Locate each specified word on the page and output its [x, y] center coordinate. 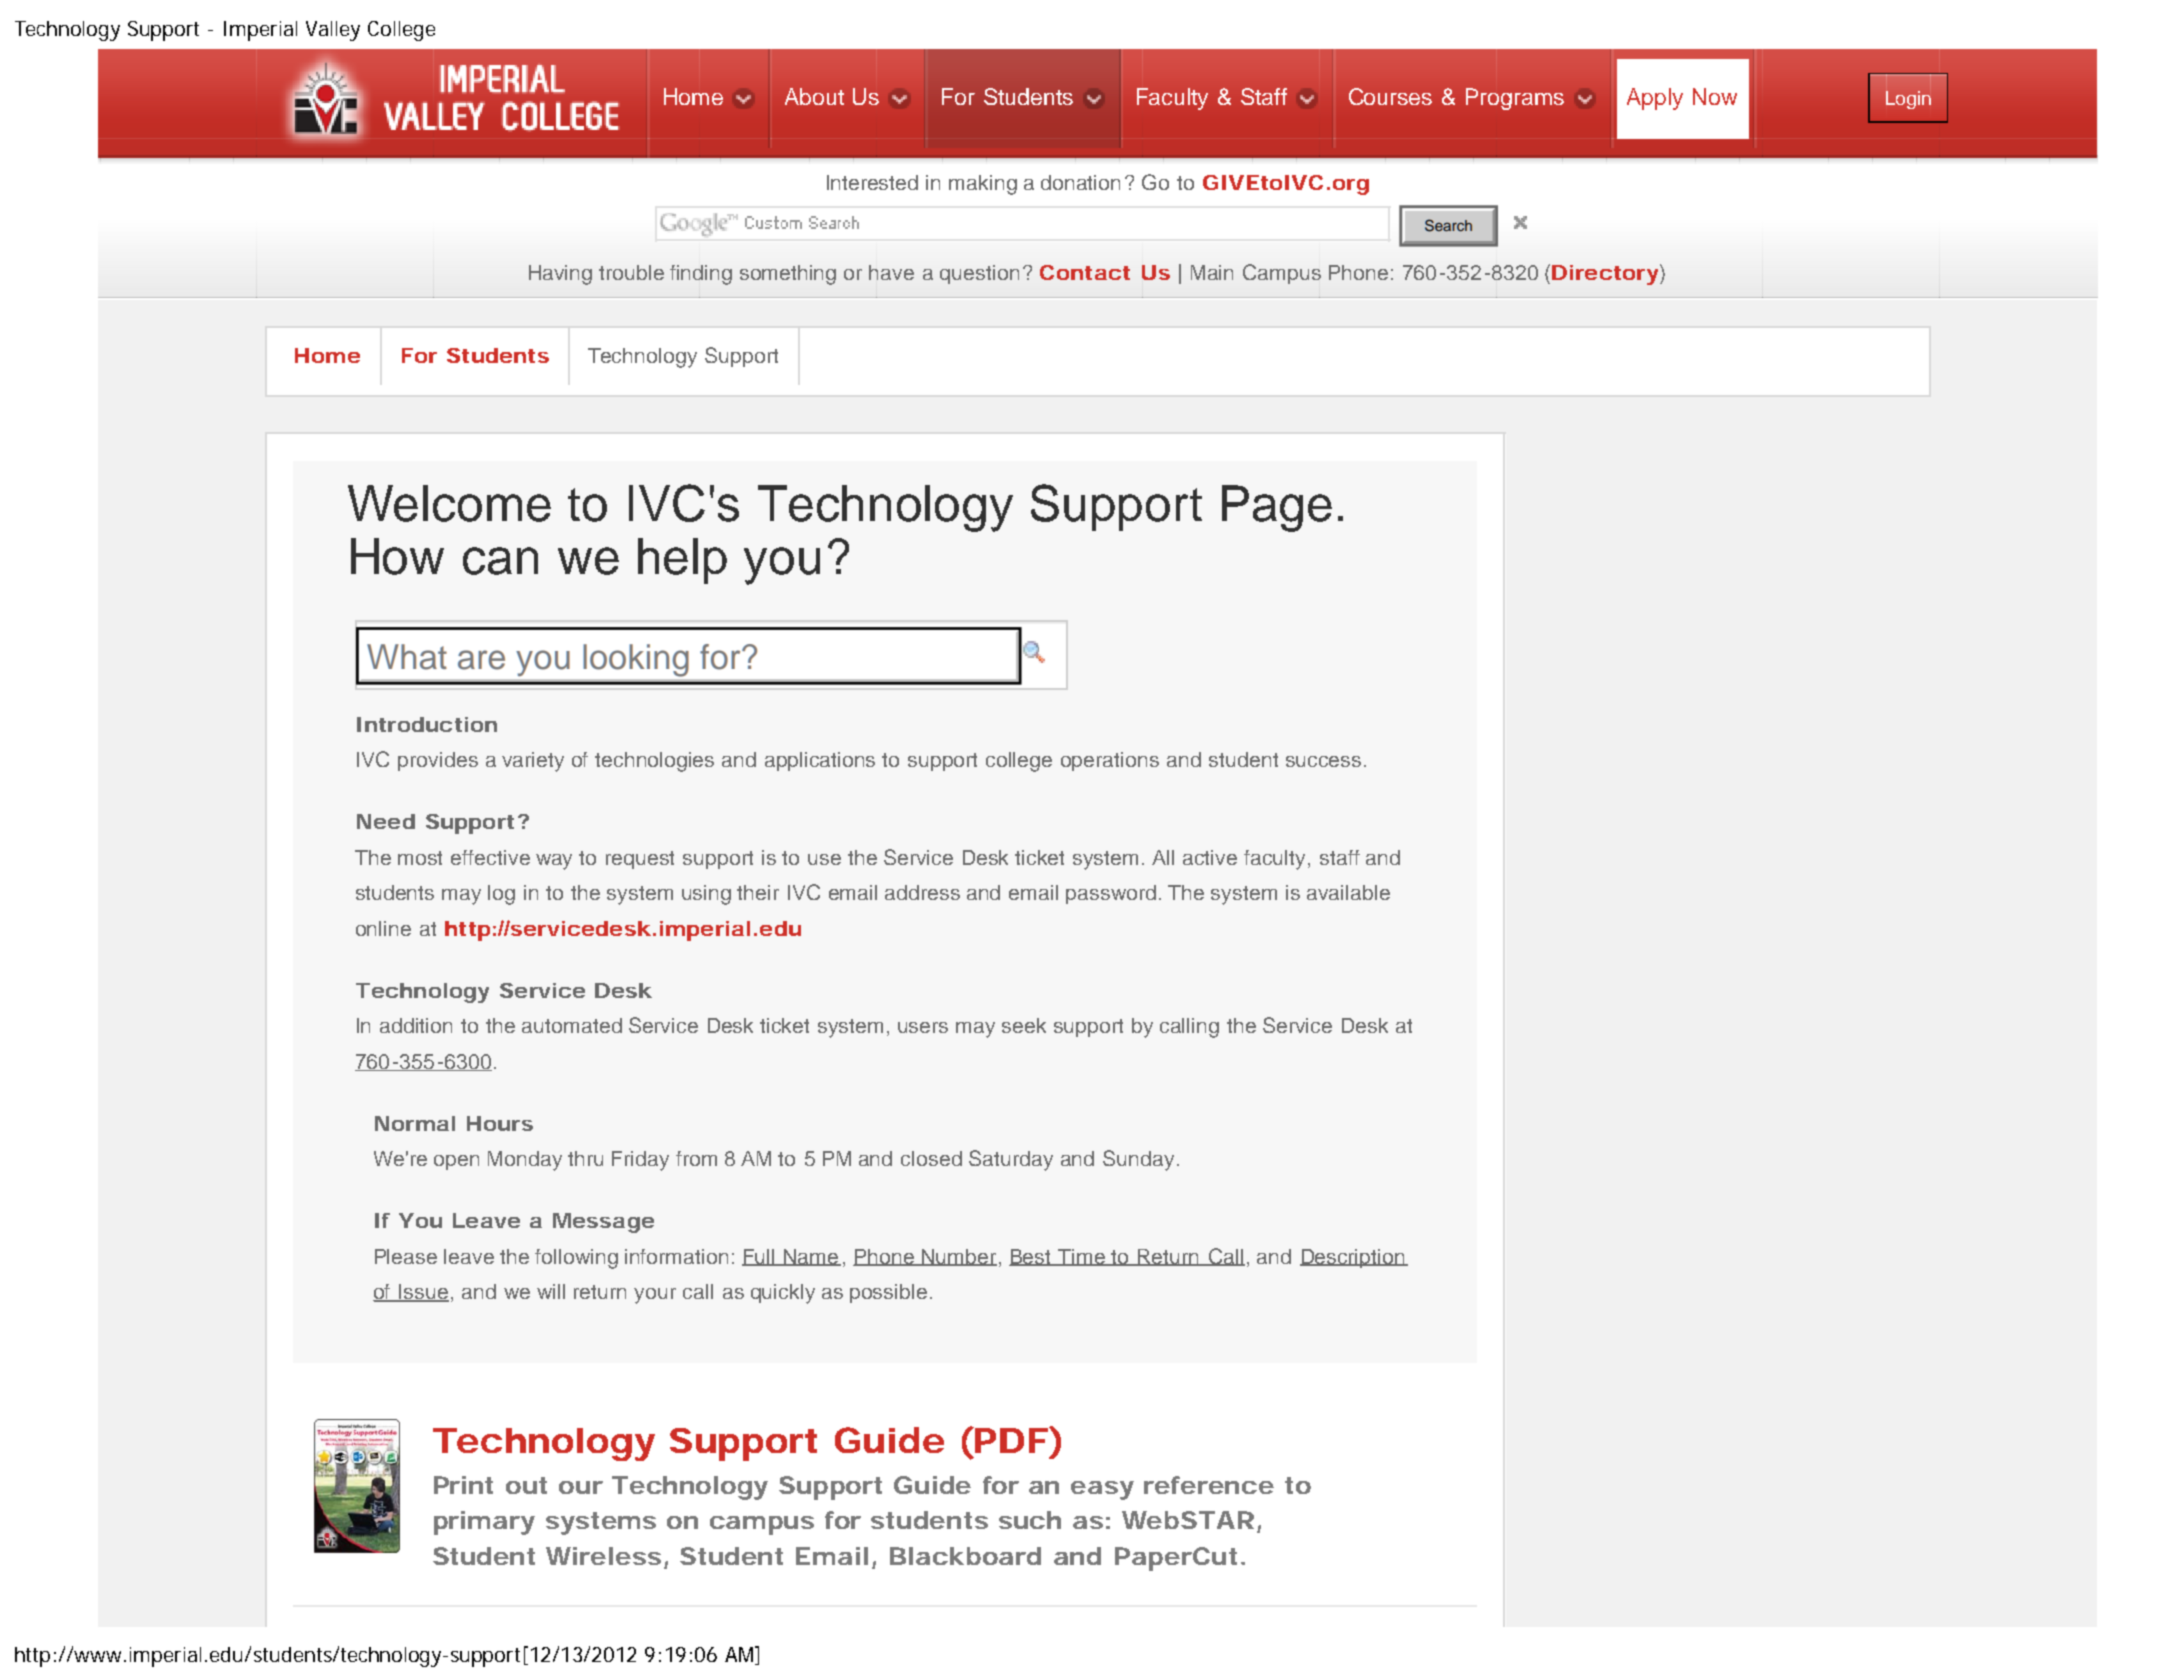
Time [1082, 1257]
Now [1715, 96]
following [576, 1259]
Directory [1605, 275]
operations [1110, 761]
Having [560, 275]
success [1323, 761]
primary [484, 1523]
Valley [333, 31]
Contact [1085, 272]
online [383, 928]
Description [1353, 1258]
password [1111, 894]
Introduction [427, 724]
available [1348, 892]
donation [1080, 182]
